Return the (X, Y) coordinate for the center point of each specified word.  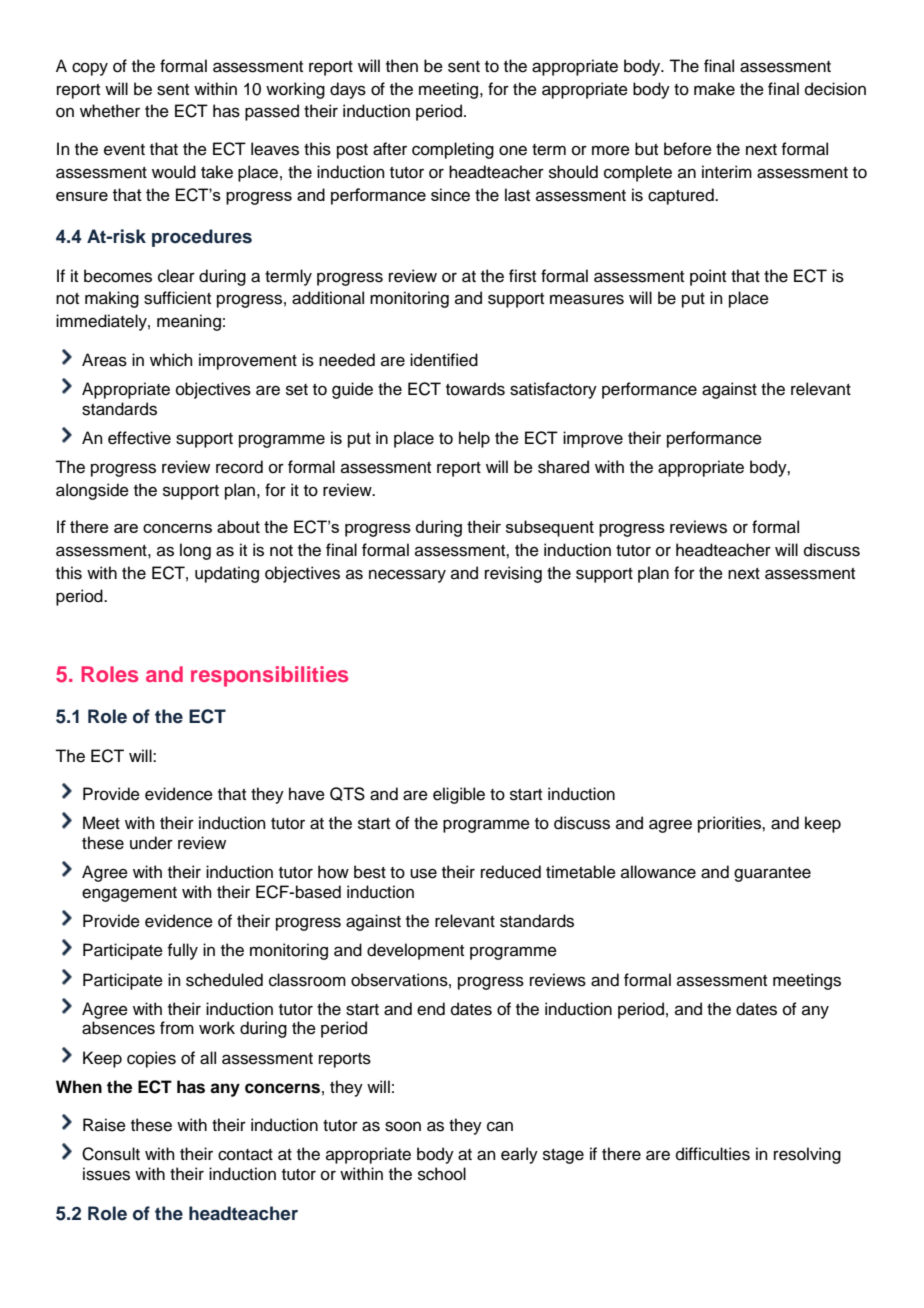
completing (453, 150)
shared (563, 467)
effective (139, 438)
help (474, 439)
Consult (111, 1154)
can (500, 1126)
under (151, 843)
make (714, 89)
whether (110, 111)
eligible (459, 795)
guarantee (772, 874)
